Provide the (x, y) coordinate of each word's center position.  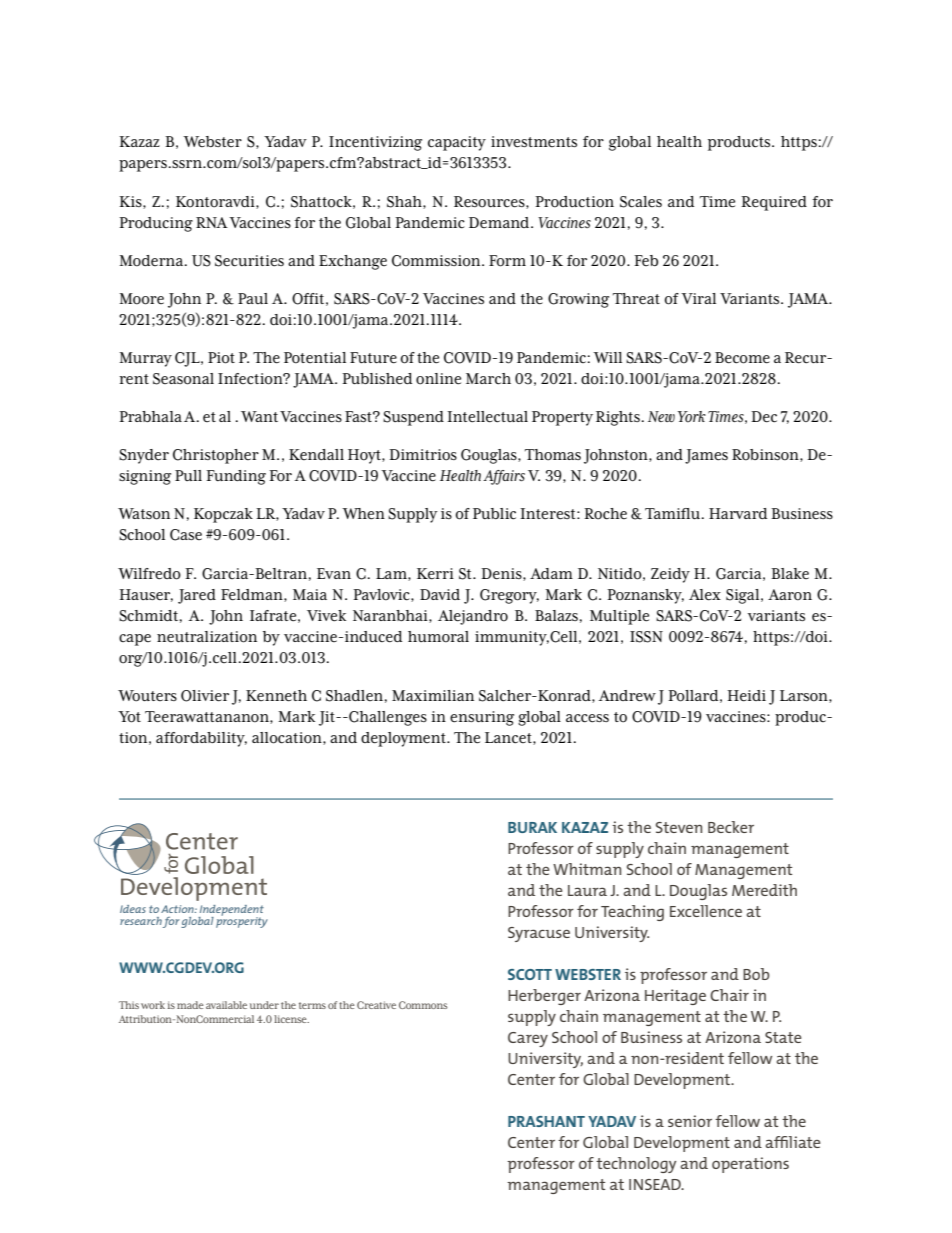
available (226, 1005)
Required (774, 203)
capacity (457, 143)
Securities (249, 261)
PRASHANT (546, 1121)
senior (690, 1121)
